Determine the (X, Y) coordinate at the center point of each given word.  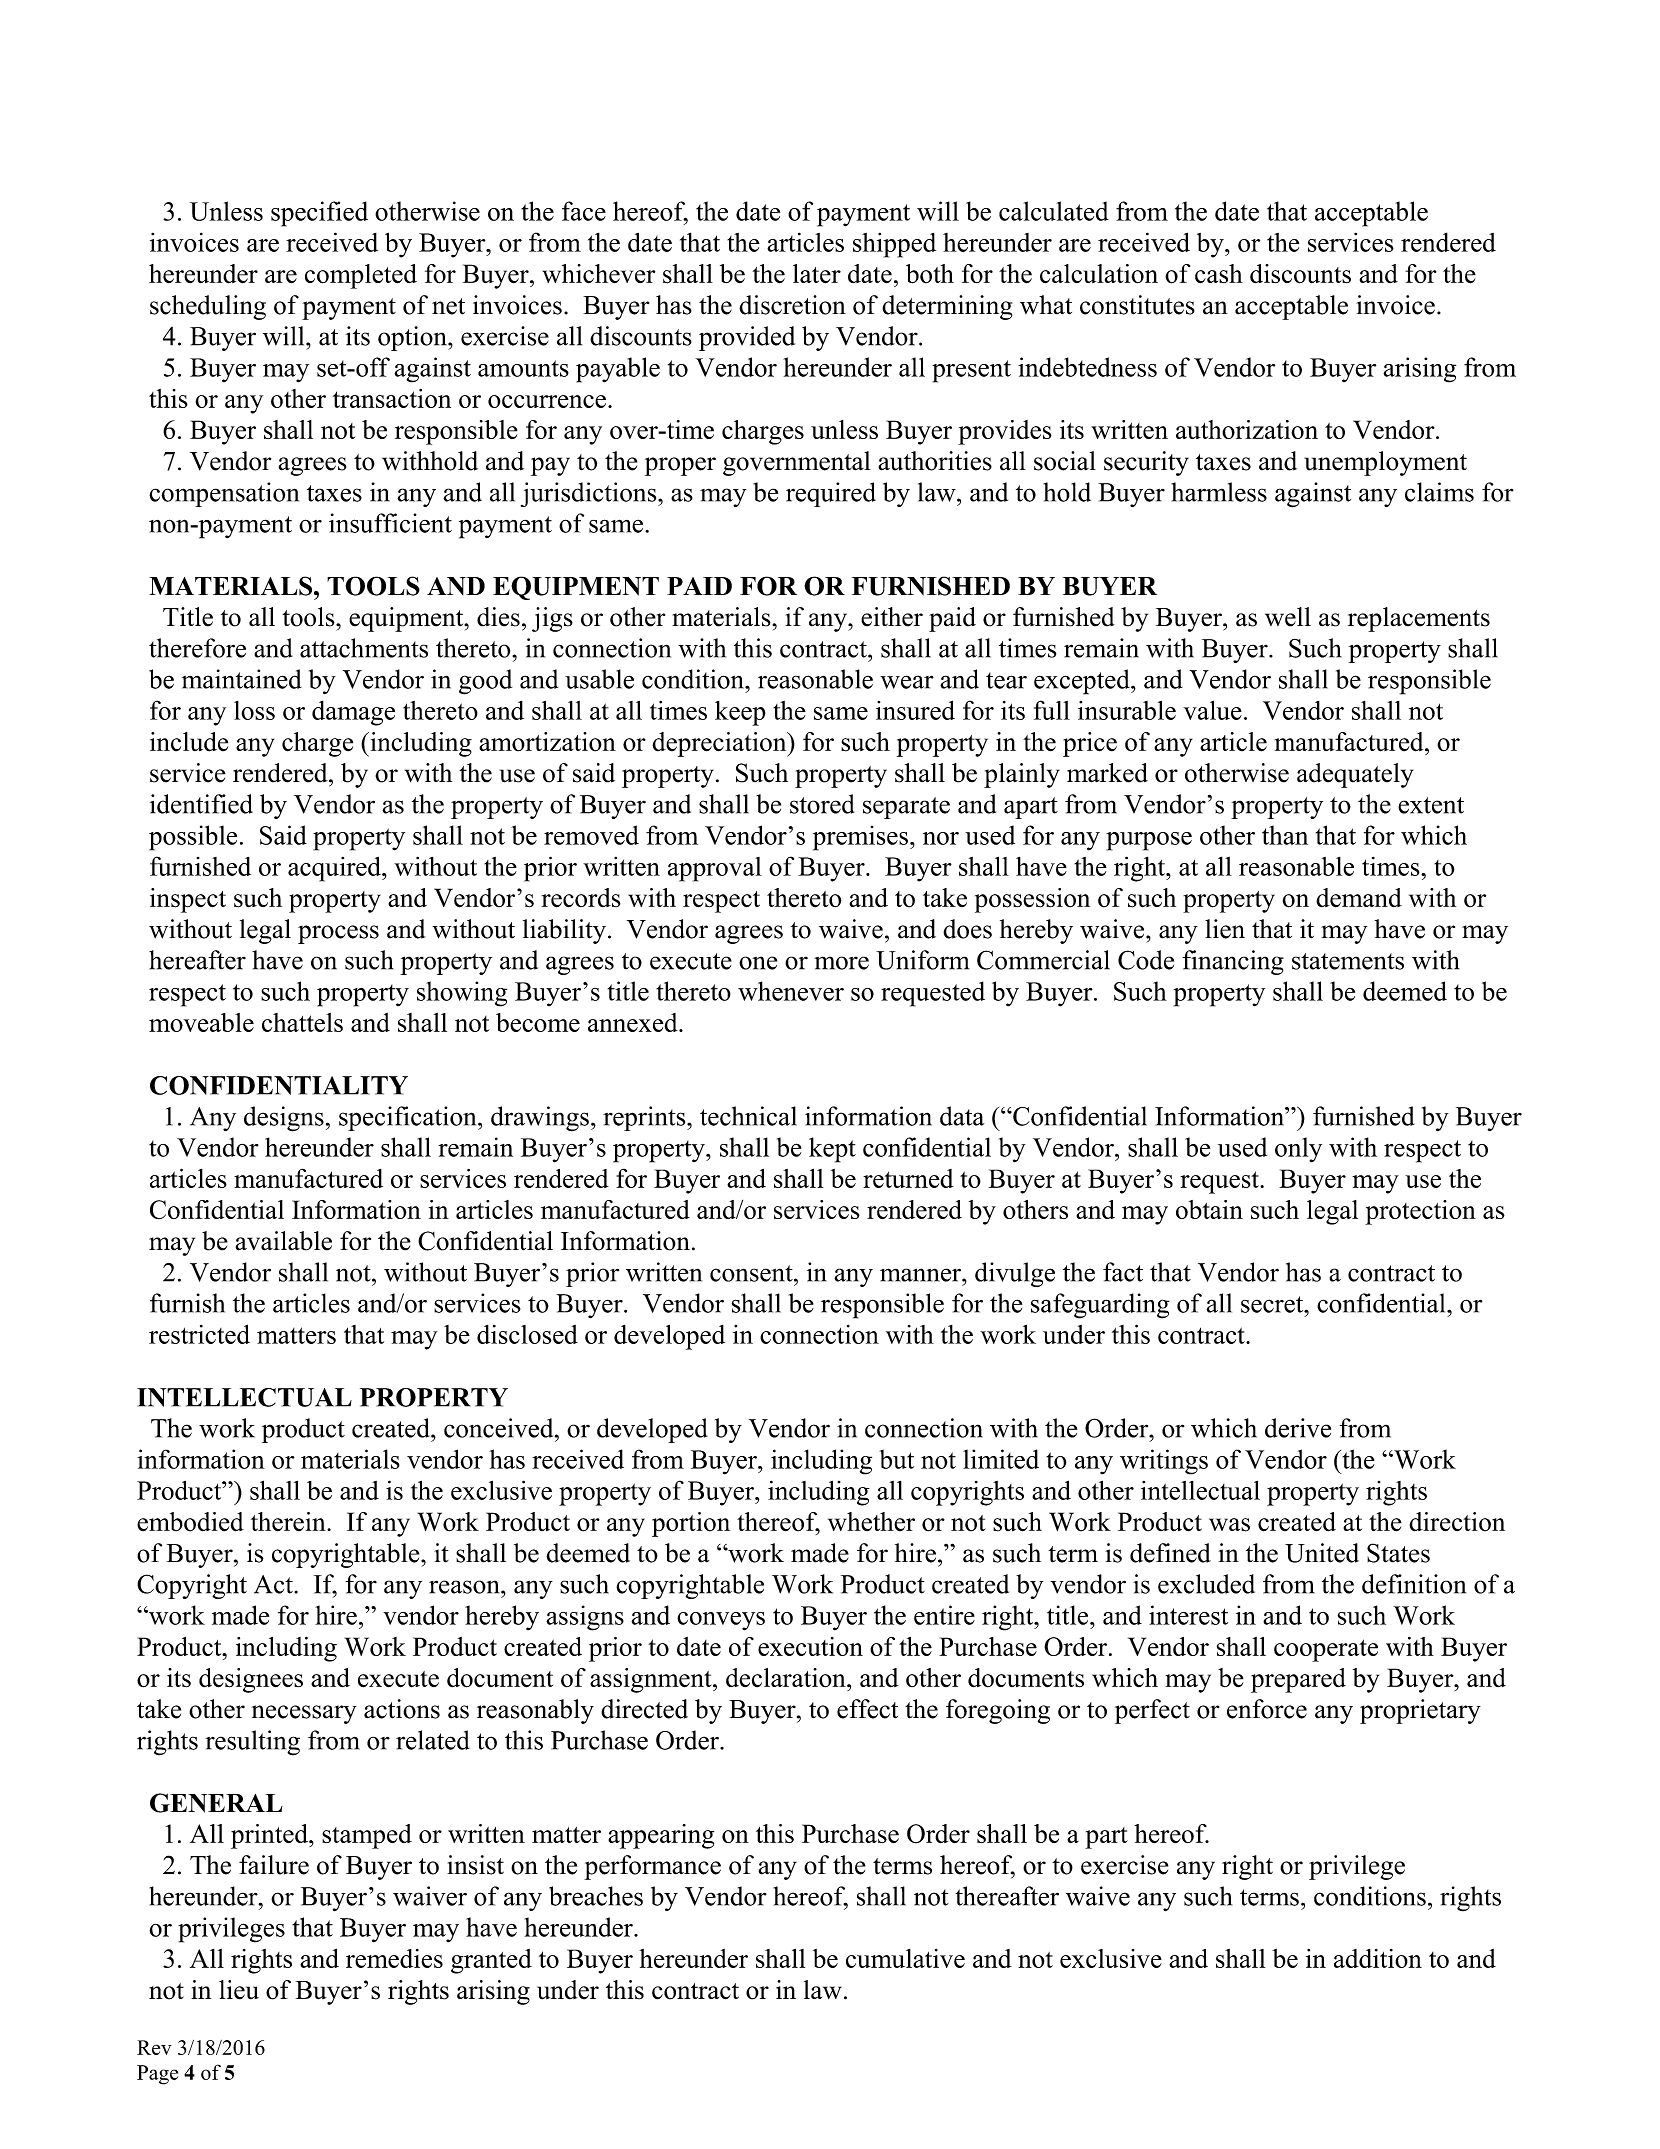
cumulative (905, 1958)
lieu (239, 1990)
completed (361, 276)
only (1298, 1150)
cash (1219, 274)
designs (284, 1119)
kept (832, 1150)
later (817, 274)
